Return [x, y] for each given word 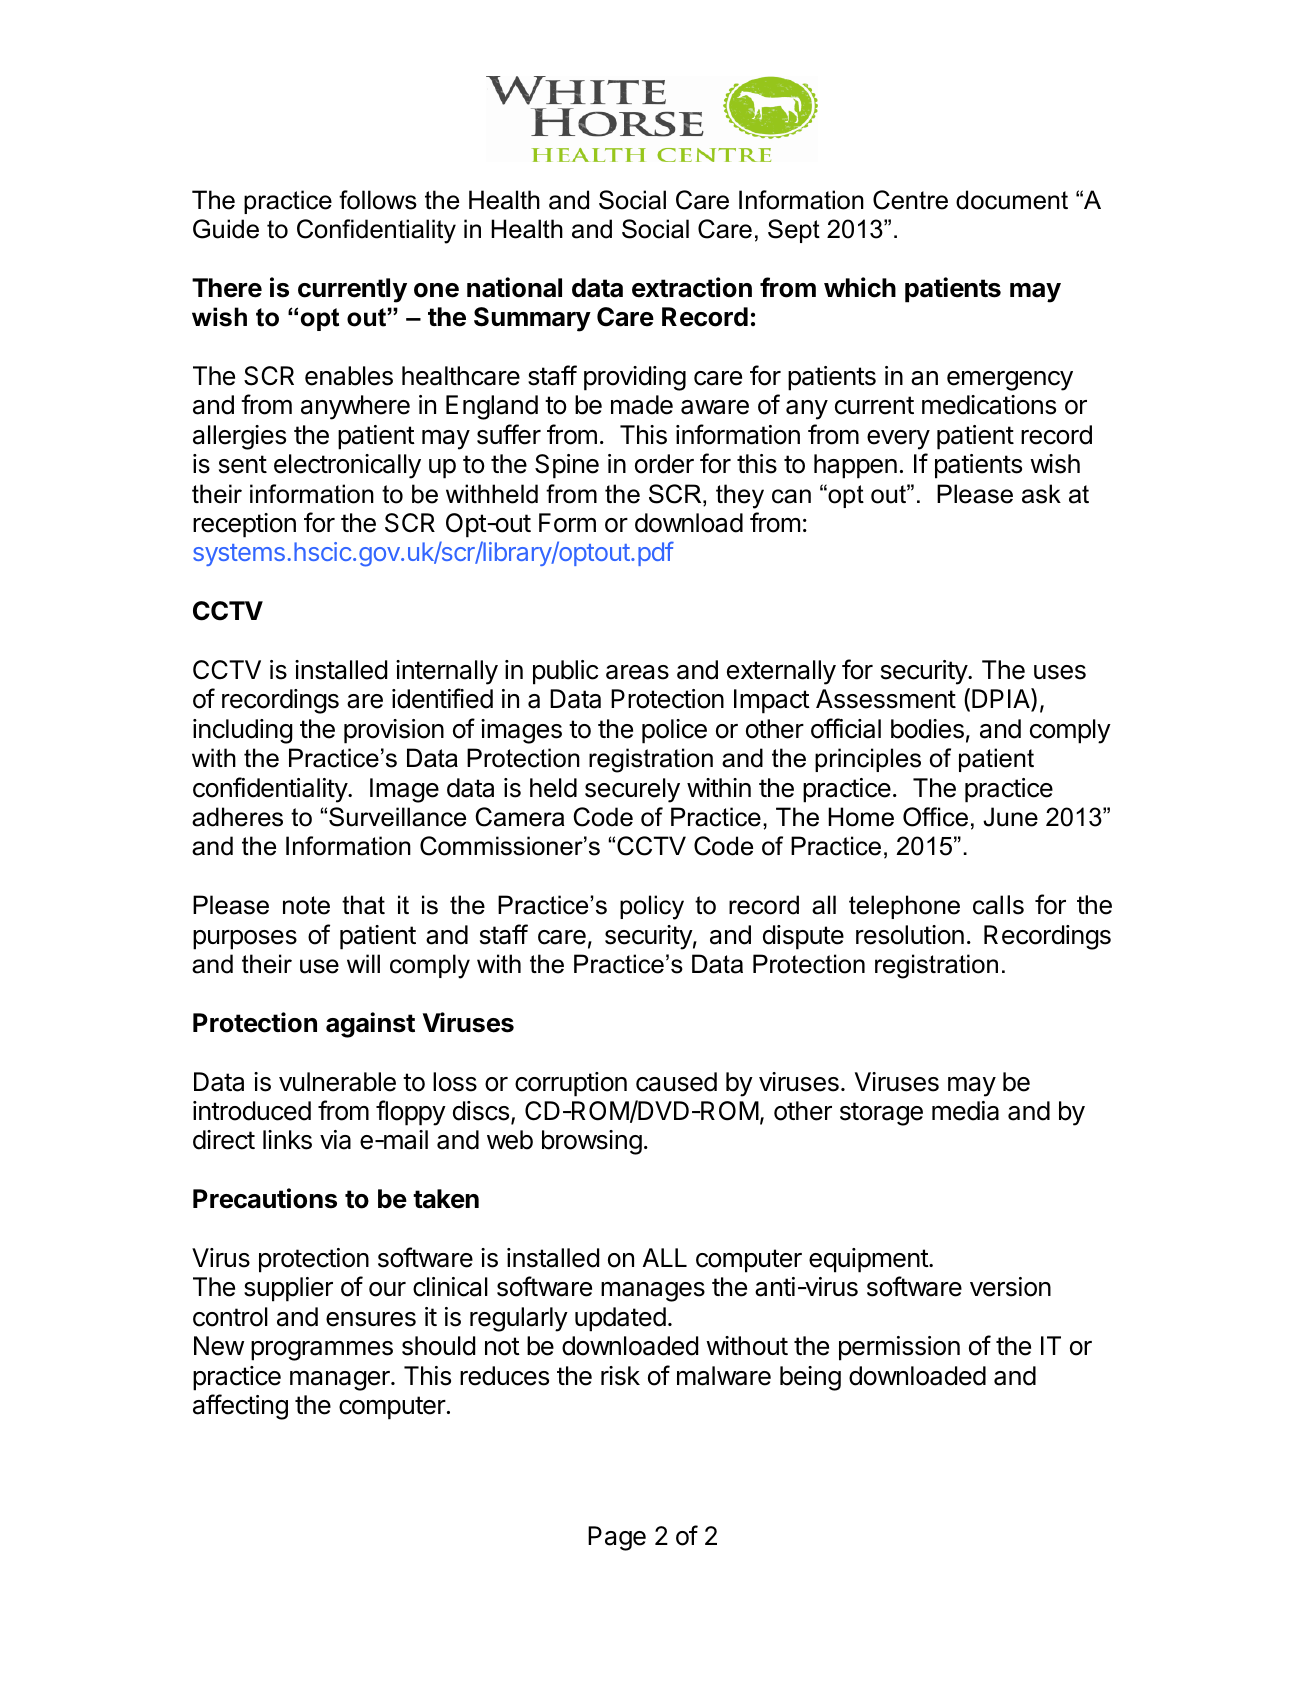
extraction [692, 287]
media [965, 1111]
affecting [240, 1407]
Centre [910, 200]
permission [899, 1348]
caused [676, 1082]
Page [617, 1538]
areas [637, 672]
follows [378, 200]
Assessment [886, 699]
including [243, 731]
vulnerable [337, 1082]
